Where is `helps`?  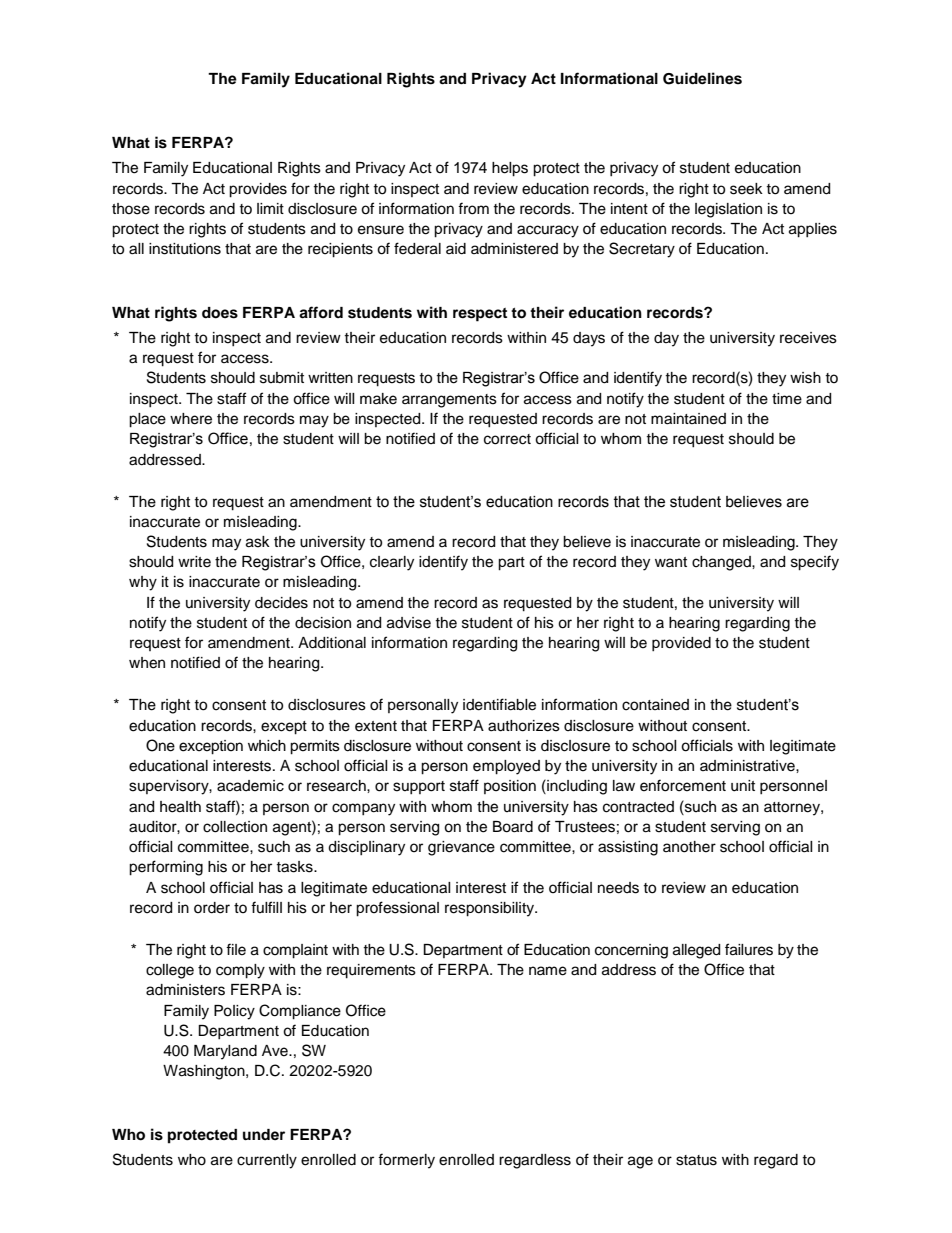 helps is located at coordinates (510, 169).
